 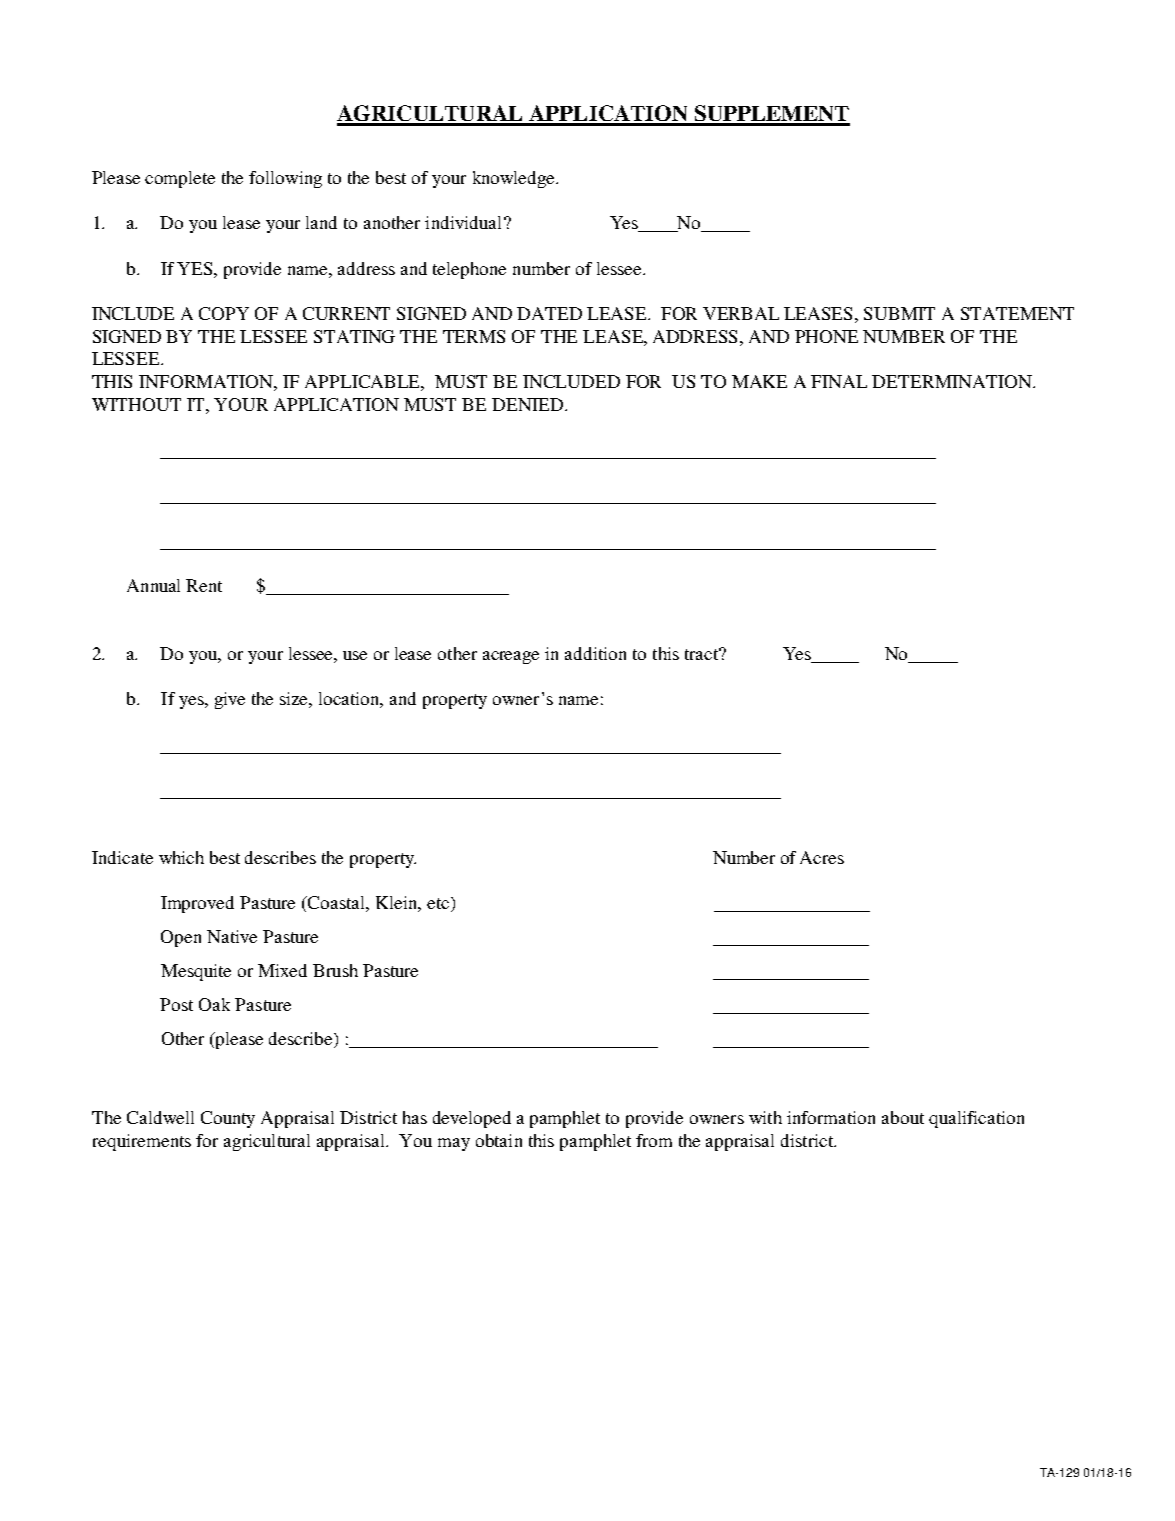 I want to click on knowledge, so click(x=515, y=179).
